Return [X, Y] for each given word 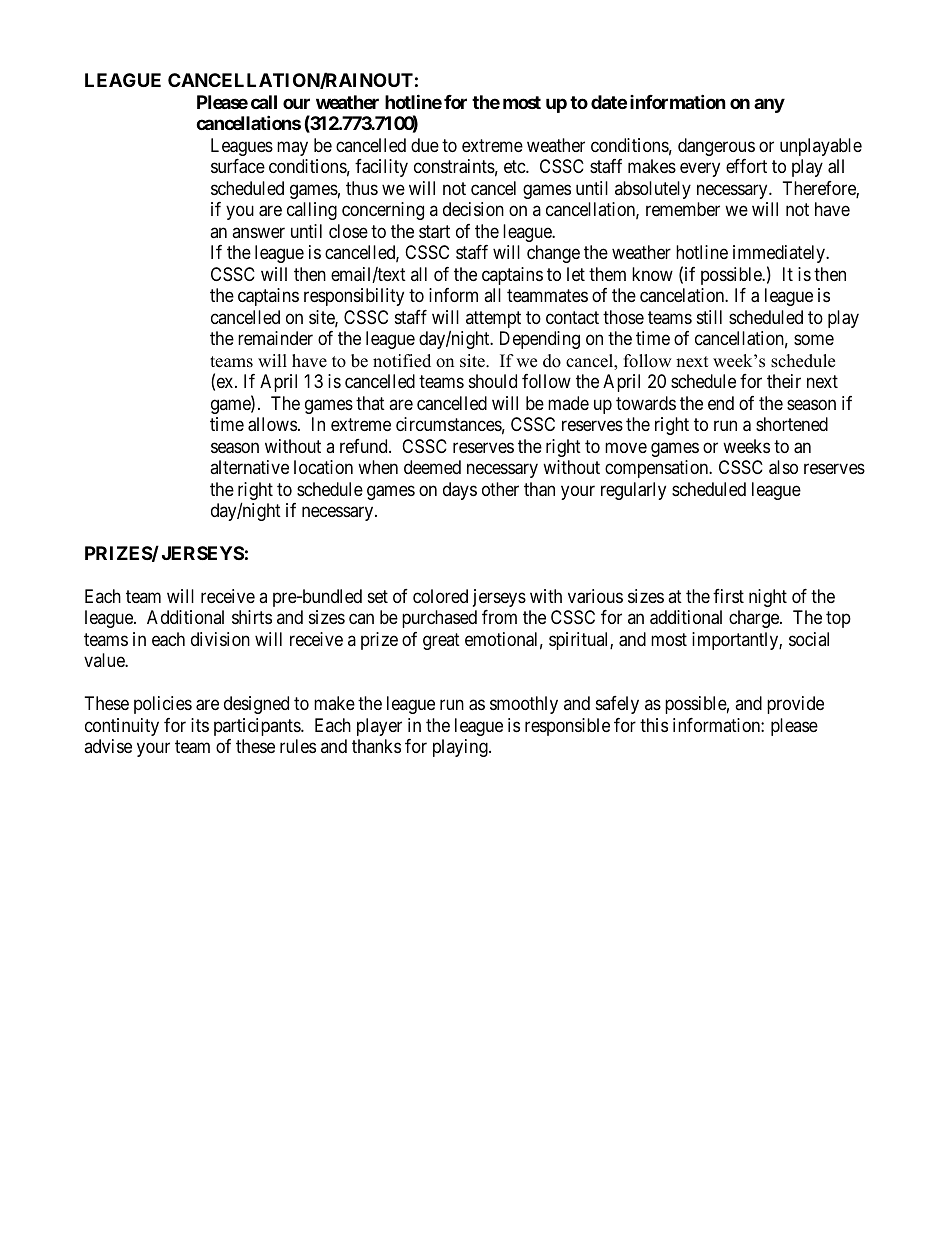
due [425, 145]
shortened [792, 424]
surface [238, 166]
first [728, 596]
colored [440, 596]
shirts [252, 617]
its [200, 725]
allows [272, 424]
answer [258, 232]
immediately [780, 254]
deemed [432, 467]
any [769, 105]
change [553, 254]
